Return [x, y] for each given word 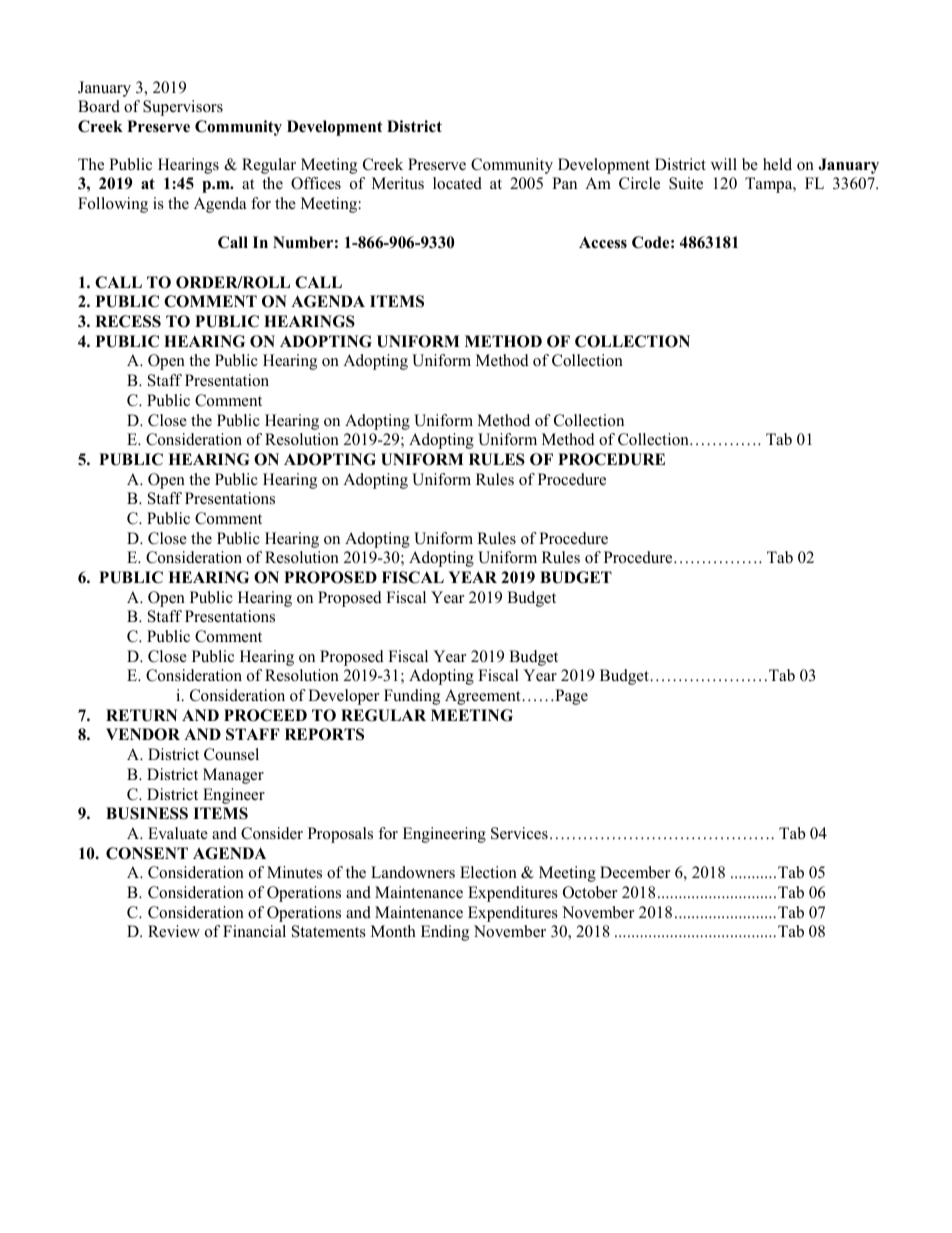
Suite [686, 183]
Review [174, 931]
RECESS [128, 321]
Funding [412, 697]
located [457, 183]
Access [603, 243]
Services [519, 833]
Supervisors [183, 108]
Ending [445, 933]
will [724, 164]
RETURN [141, 715]
